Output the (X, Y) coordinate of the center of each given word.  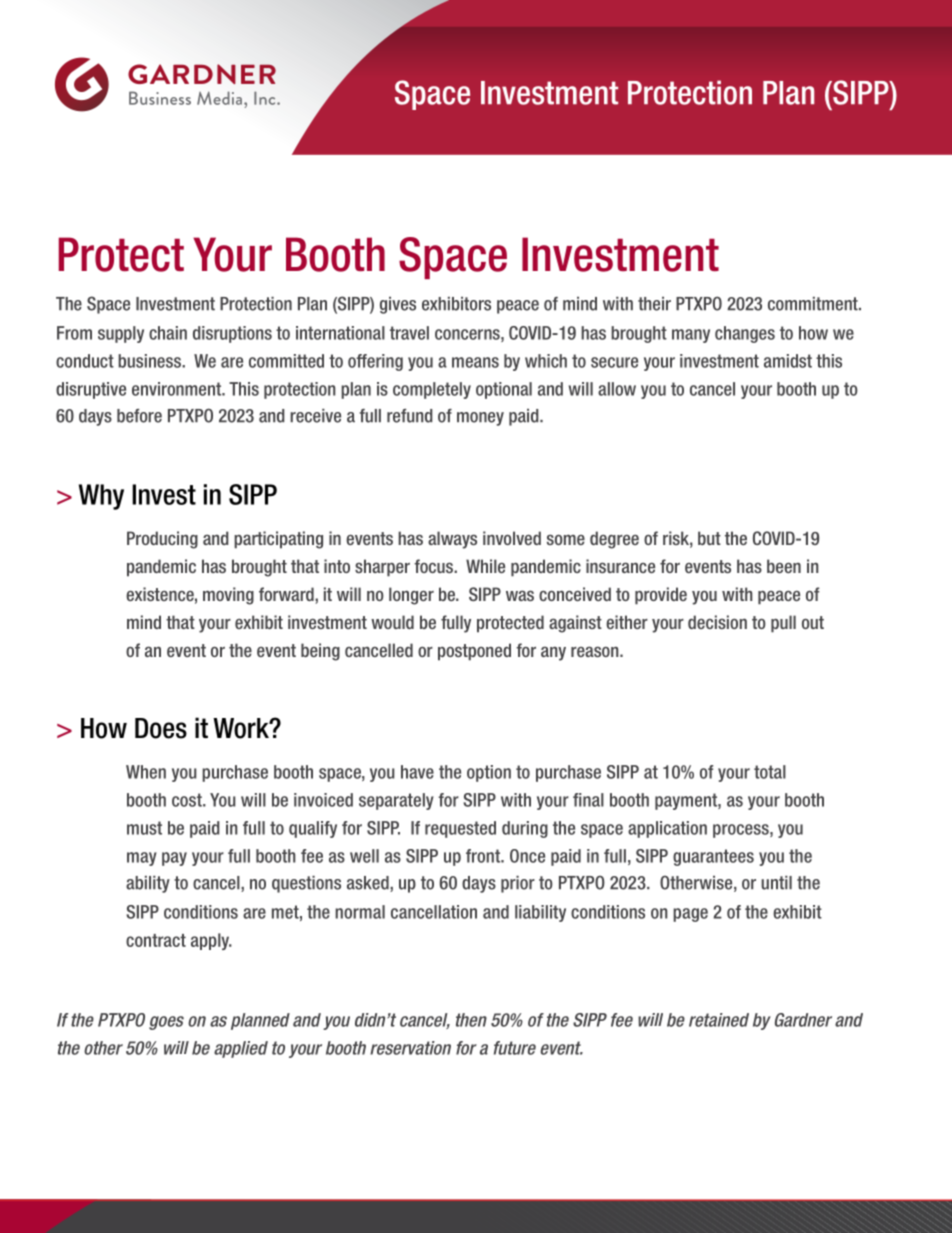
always (452, 540)
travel (409, 333)
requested (460, 829)
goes (166, 1023)
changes (745, 334)
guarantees (713, 857)
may (142, 859)
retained (719, 1020)
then (471, 1020)
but (709, 538)
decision (717, 622)
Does (161, 728)
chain (168, 333)
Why (101, 497)
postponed (474, 652)
